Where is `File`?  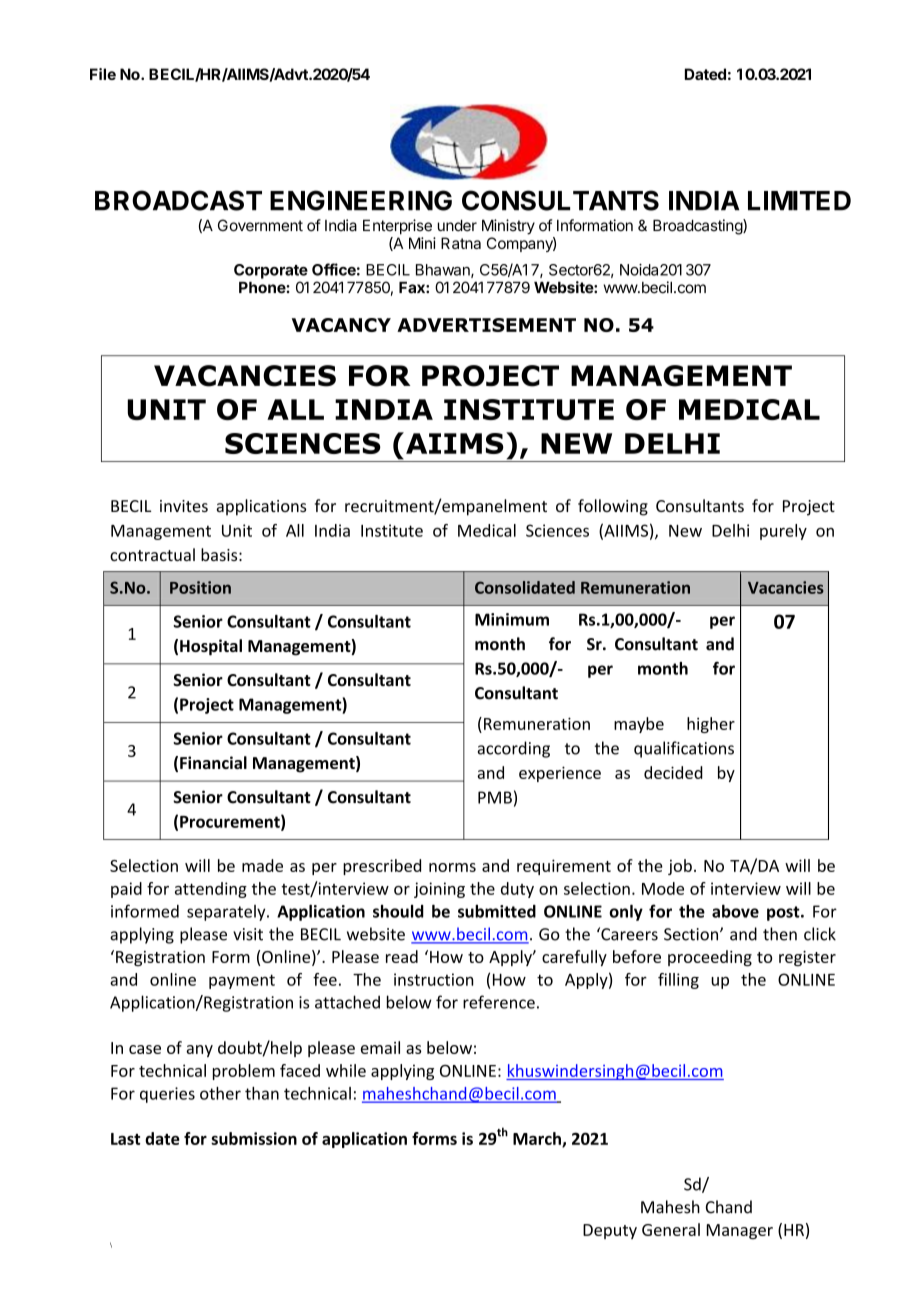 File is located at coordinates (103, 74).
